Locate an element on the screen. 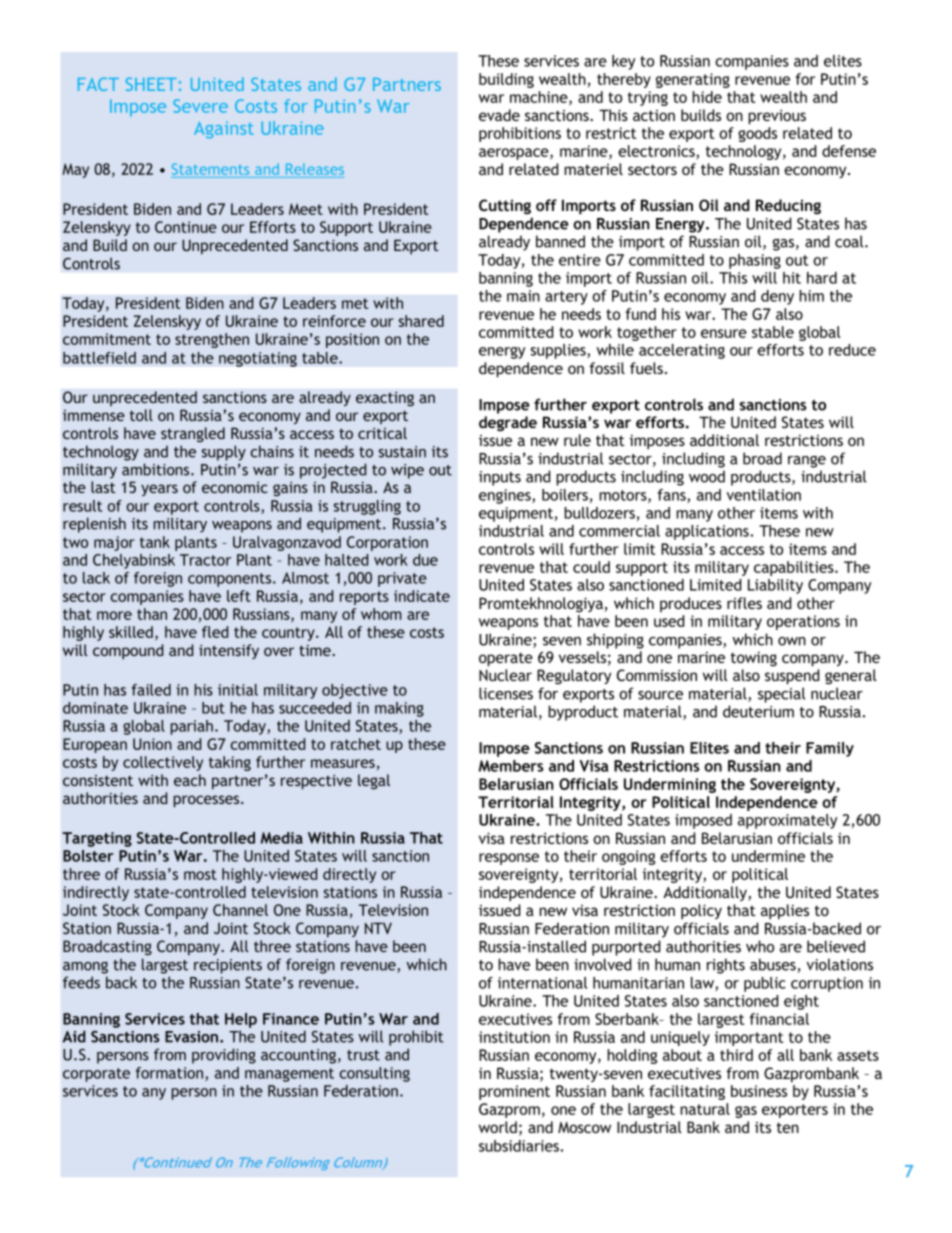 The width and height of the screenshot is (952, 1233). shared is located at coordinates (421, 321).
